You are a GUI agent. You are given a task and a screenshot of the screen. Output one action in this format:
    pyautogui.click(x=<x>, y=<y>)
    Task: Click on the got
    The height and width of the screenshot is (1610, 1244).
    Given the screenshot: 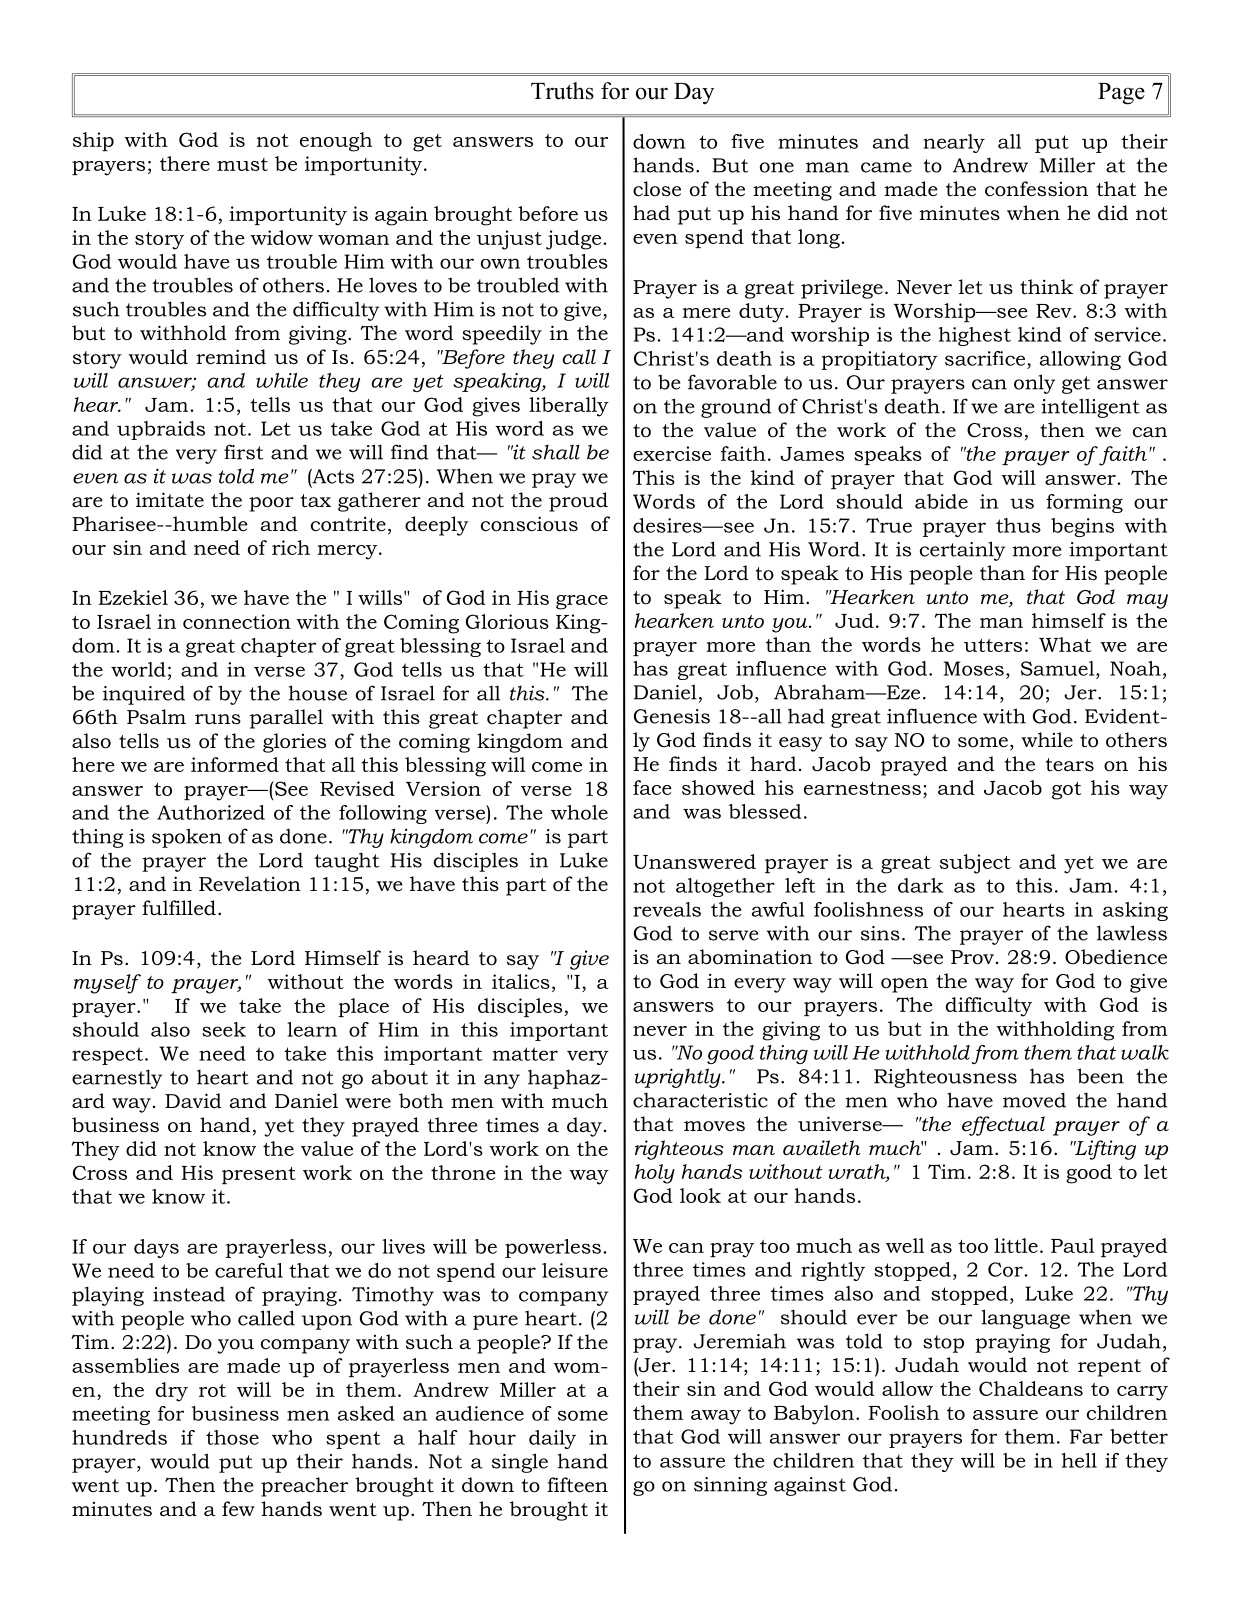 What is the action you would take?
    pyautogui.click(x=1066, y=791)
